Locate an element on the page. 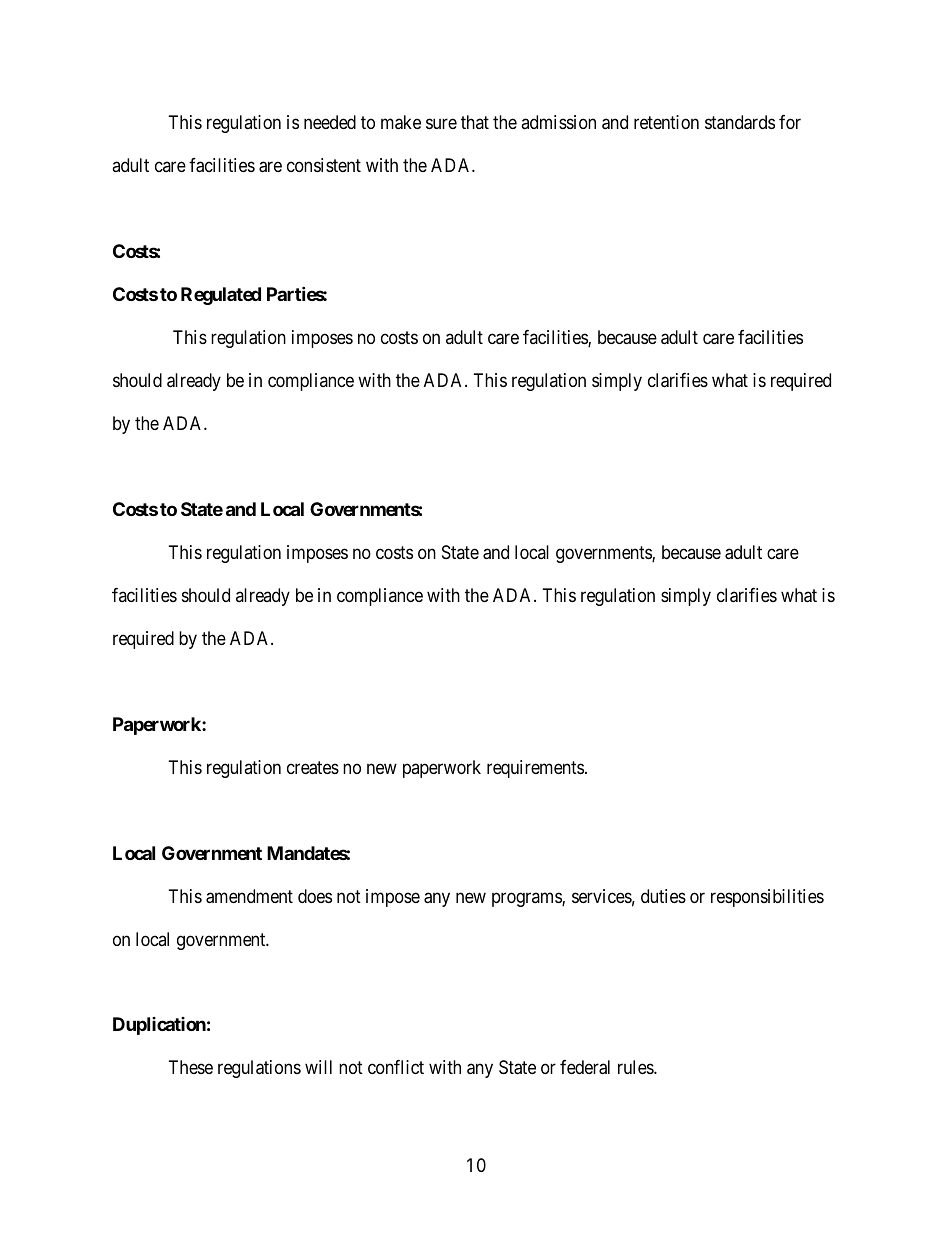  creates is located at coordinates (313, 768).
